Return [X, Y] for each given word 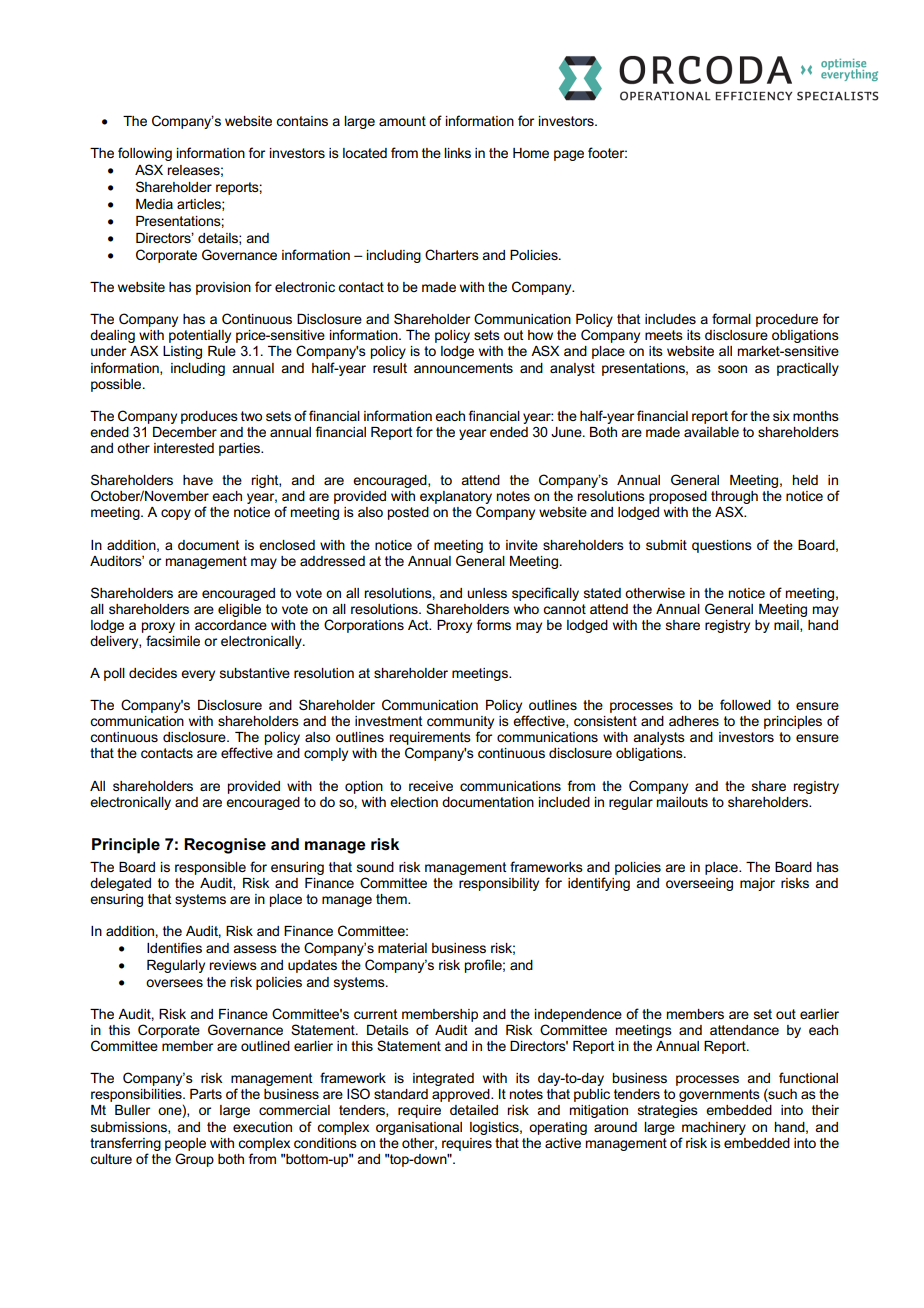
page [569, 155]
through [734, 499]
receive [431, 786]
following [145, 154]
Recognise [225, 846]
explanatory [456, 499]
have [198, 480]
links [457, 153]
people [185, 1144]
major [757, 884]
